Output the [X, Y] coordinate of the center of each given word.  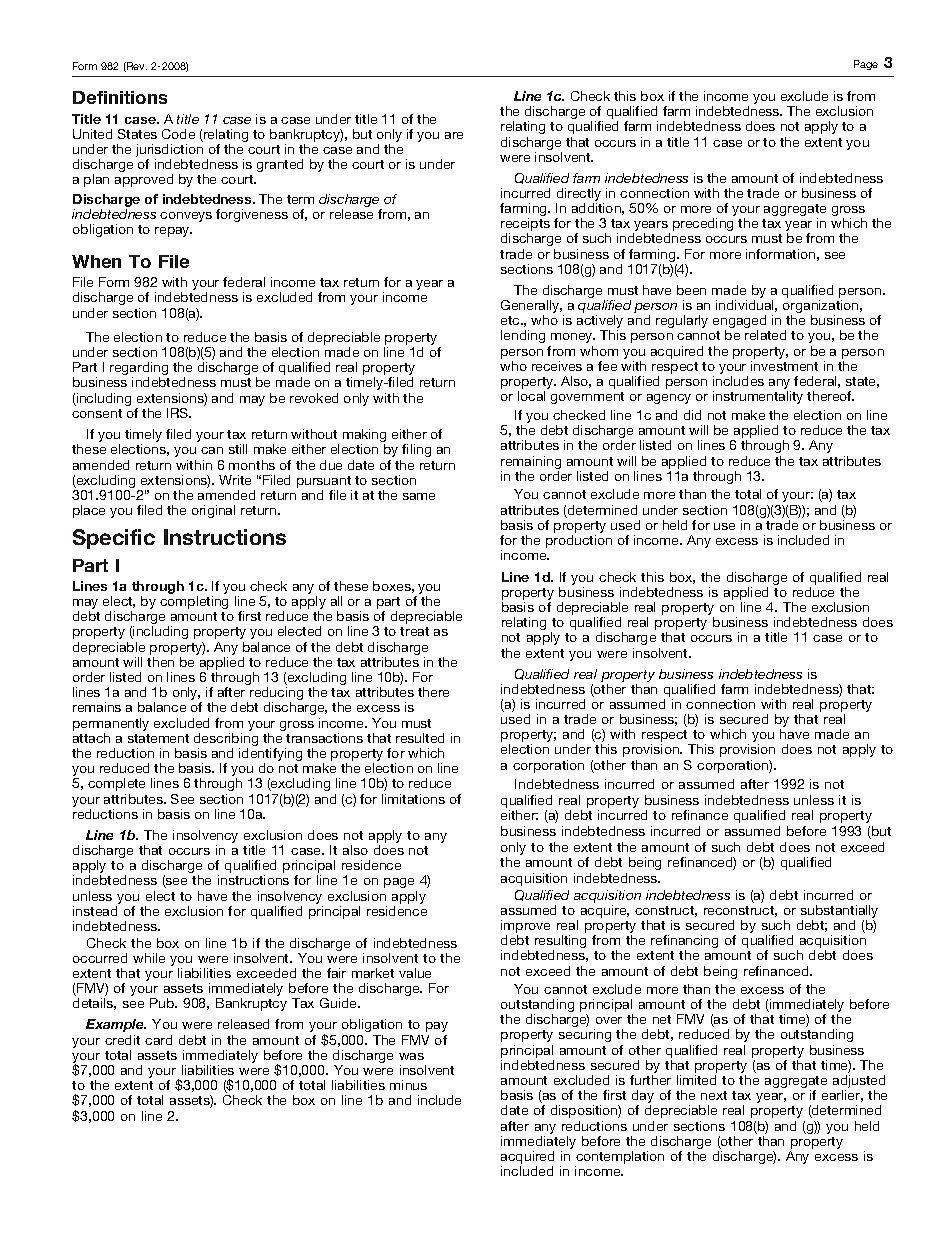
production [579, 541]
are [454, 135]
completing [194, 602]
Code [178, 134]
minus [408, 1085]
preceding [703, 224]
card [158, 1040]
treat [414, 631]
